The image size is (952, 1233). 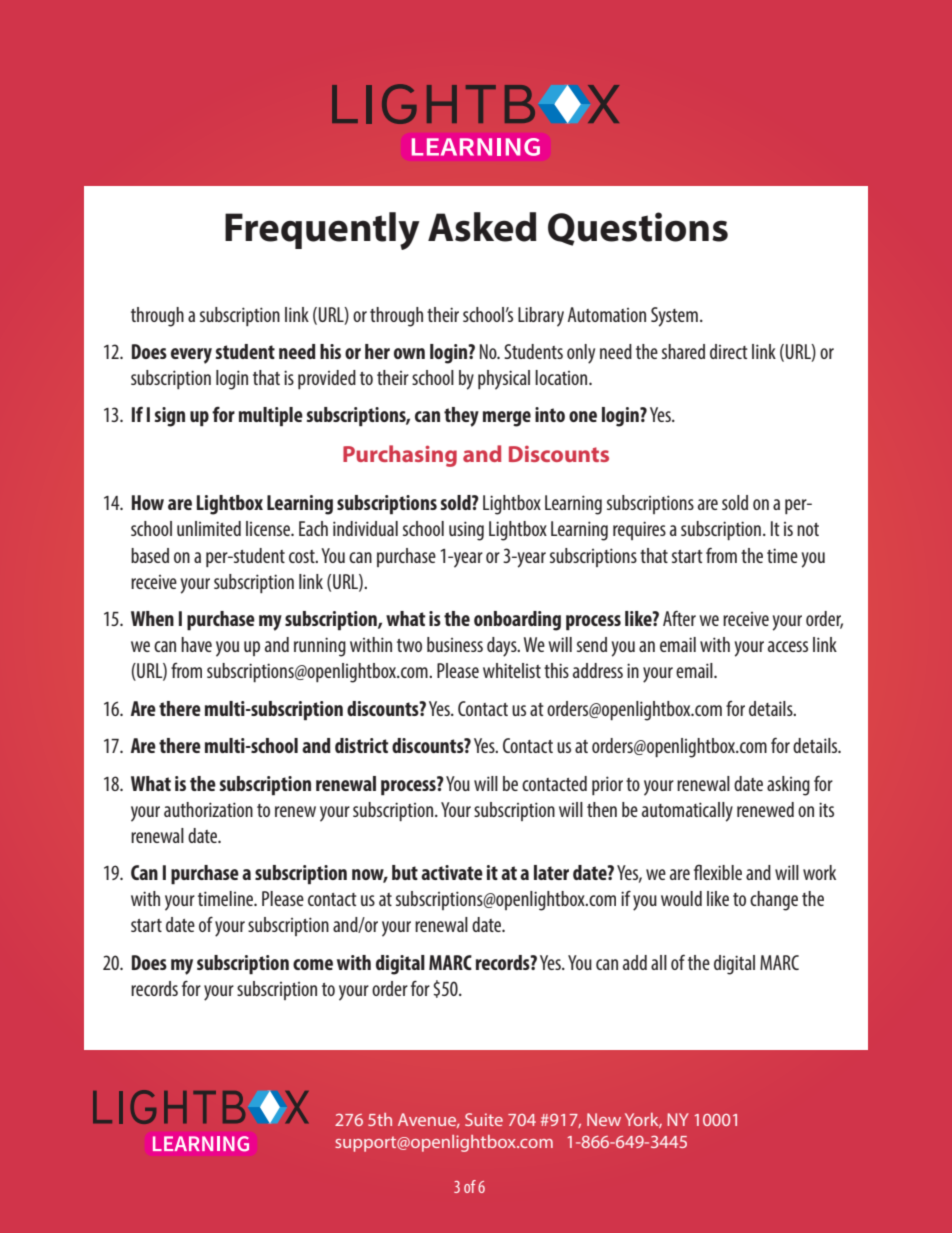 I want to click on Frequently, so click(x=322, y=231).
